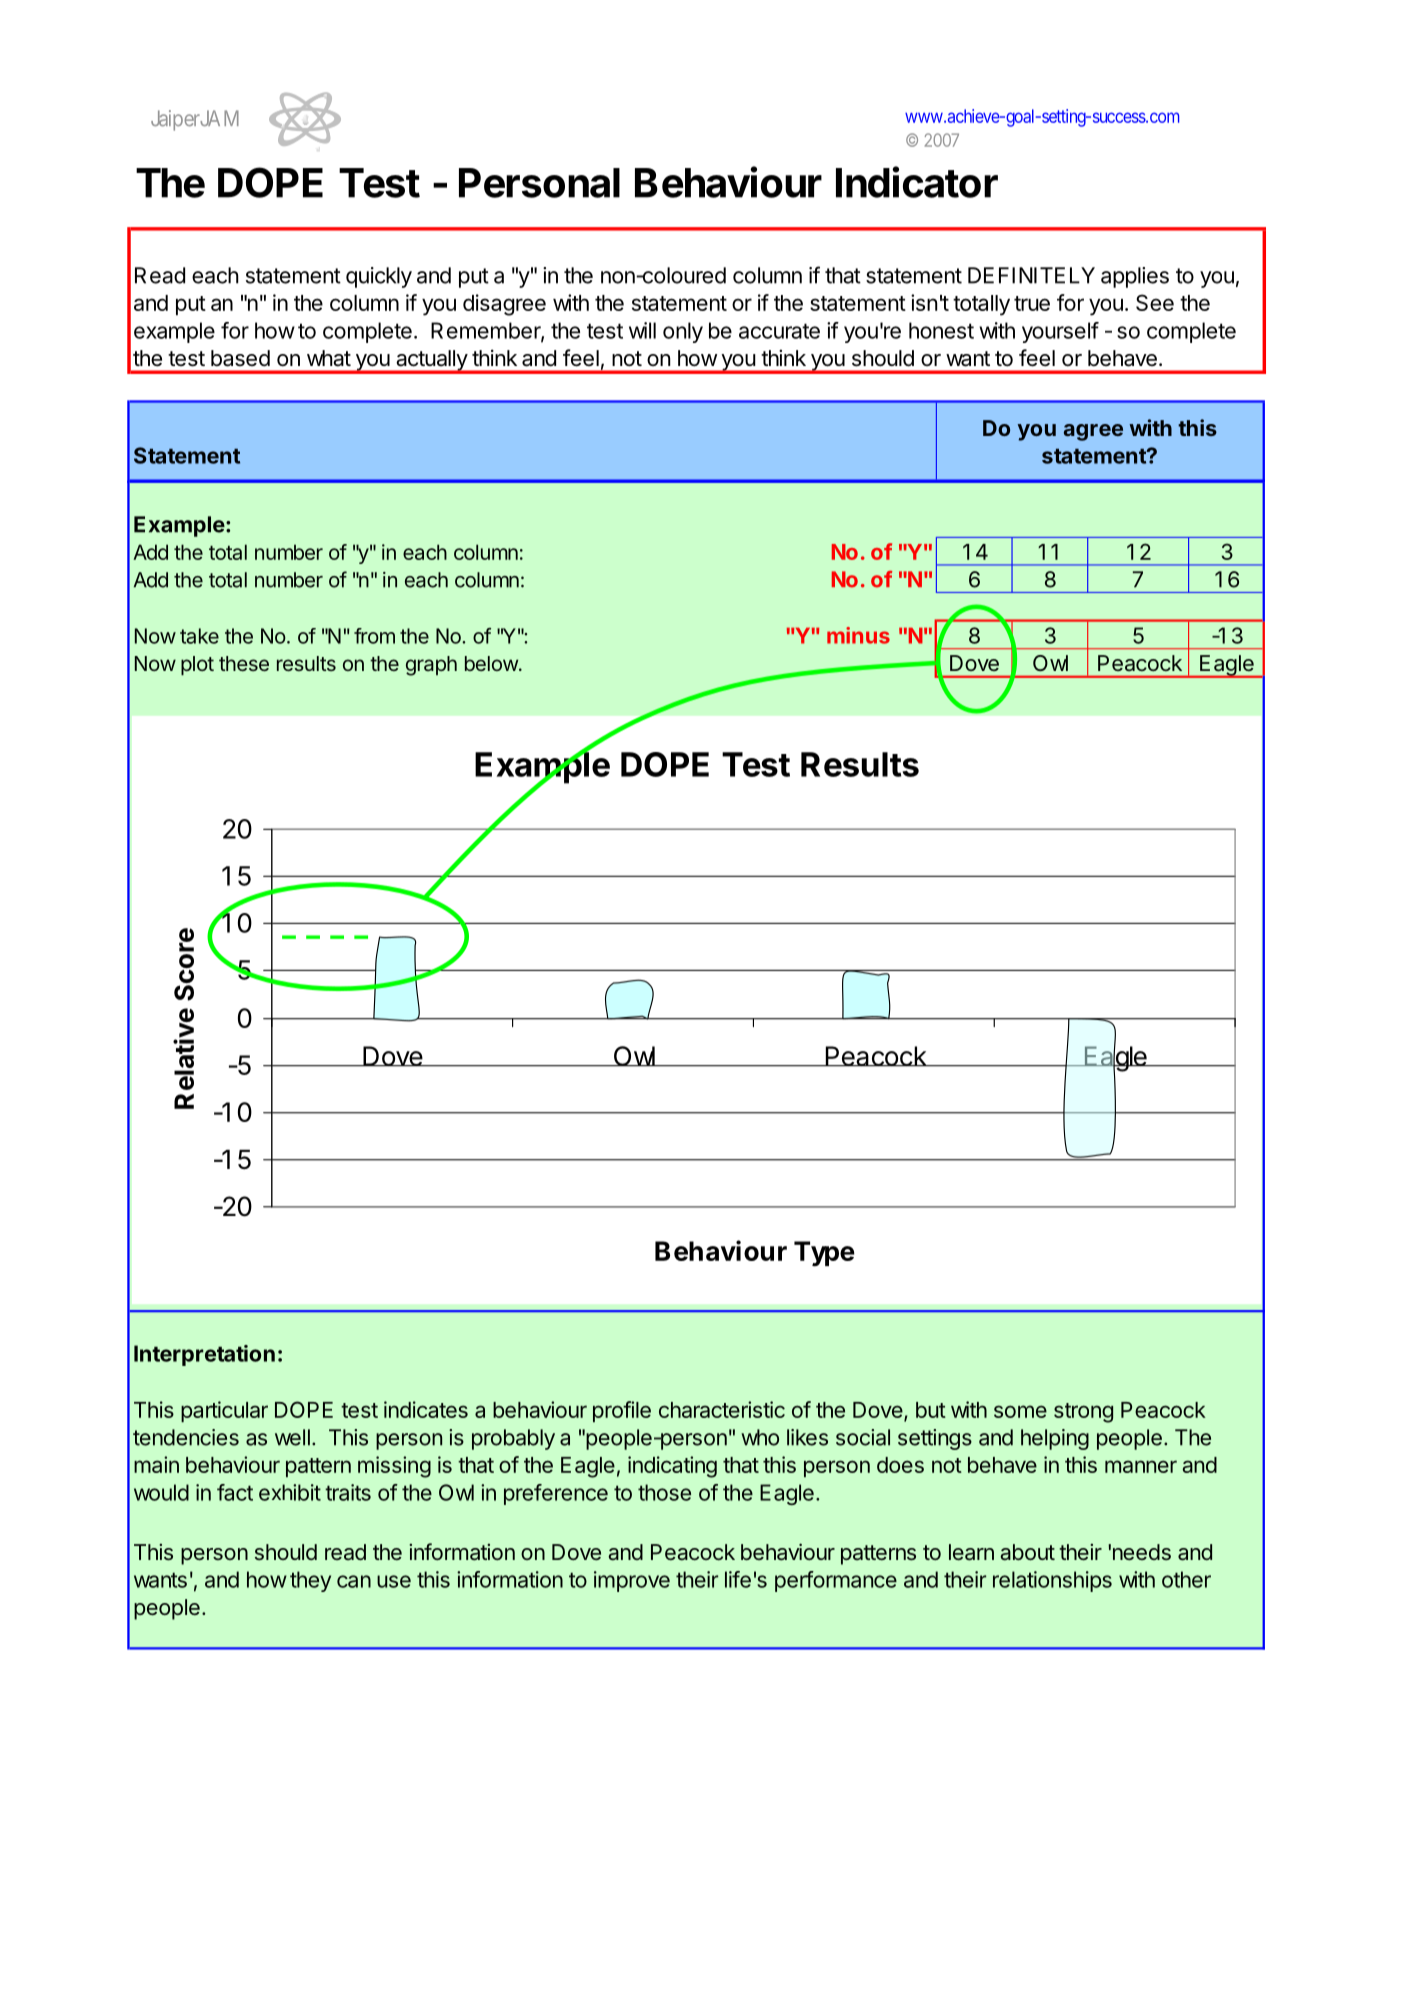  Describe the element at coordinates (664, 1492) in the page. I see `those` at that location.
